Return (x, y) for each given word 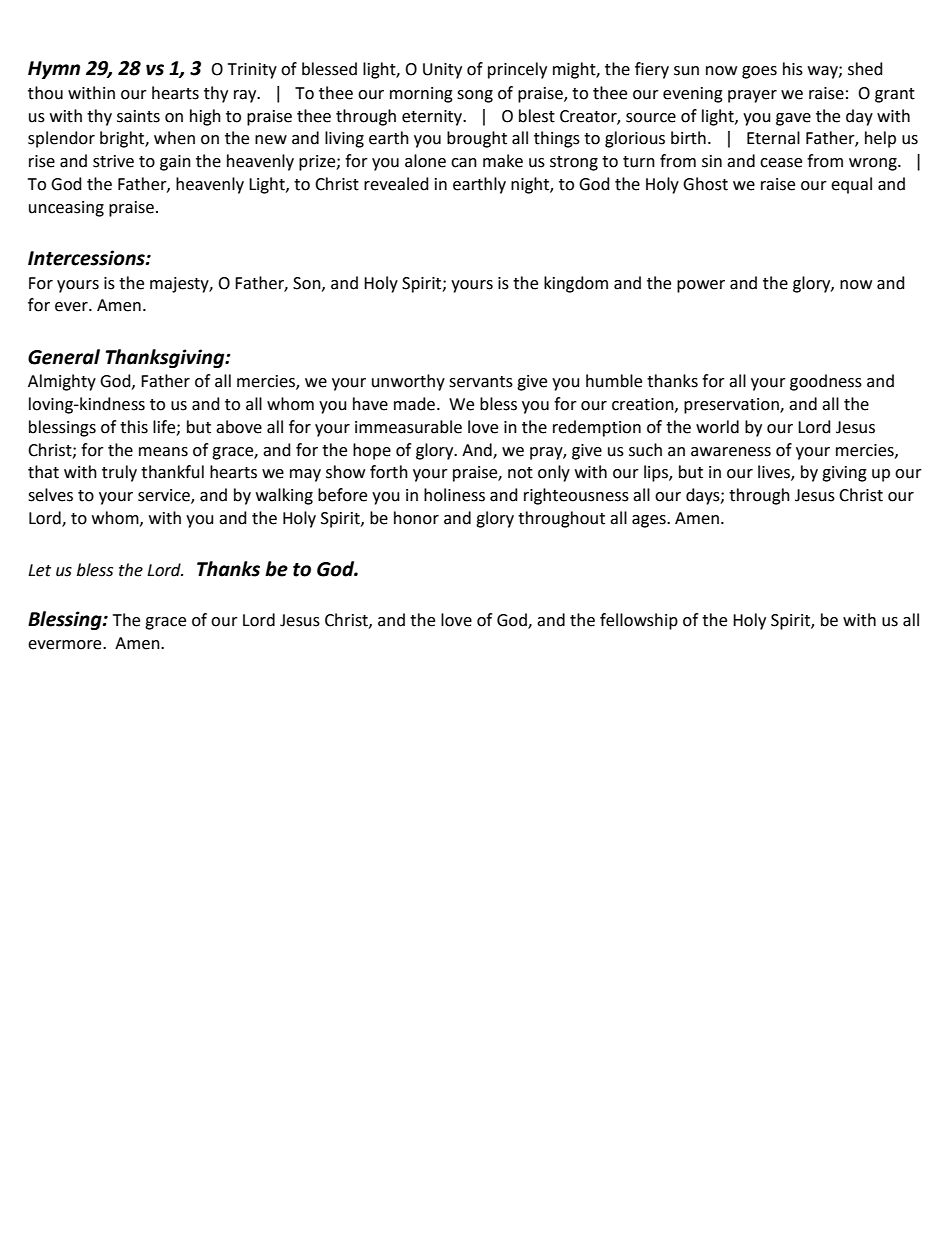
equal (851, 185)
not (520, 473)
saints (138, 116)
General (64, 357)
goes (759, 72)
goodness (826, 382)
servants (481, 382)
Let (39, 570)
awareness (731, 452)
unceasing (66, 209)
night (531, 185)
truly (119, 473)
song (475, 96)
